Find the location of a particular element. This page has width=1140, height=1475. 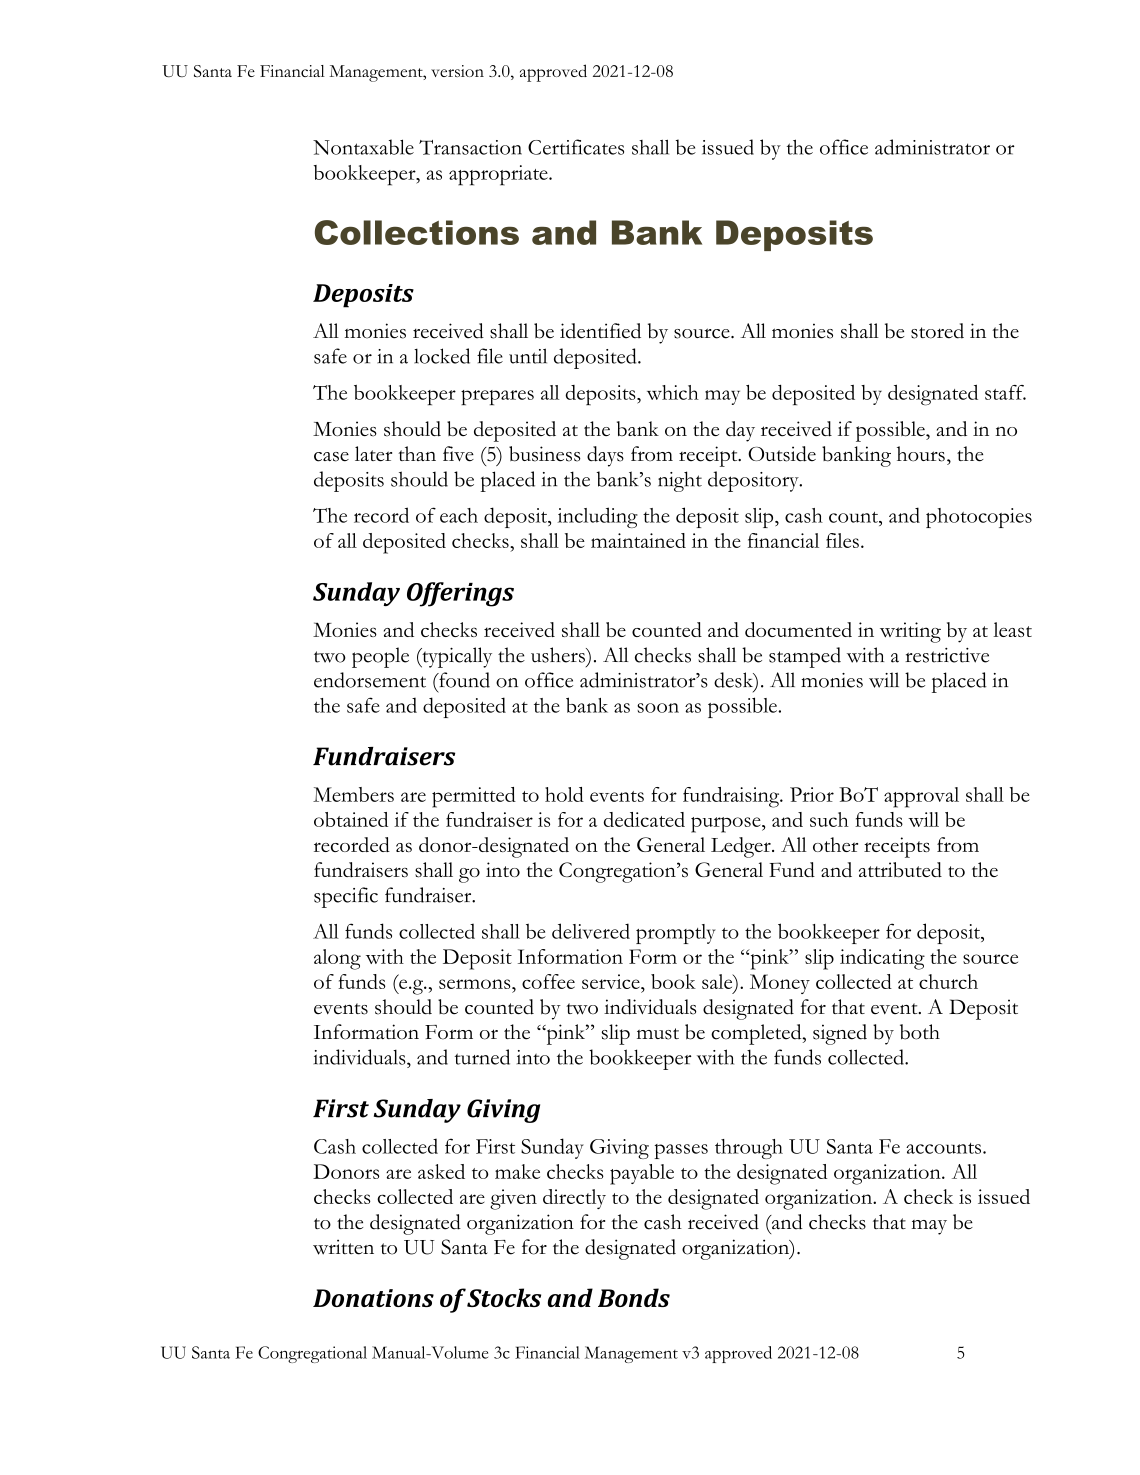

Bonds is located at coordinates (634, 1297).
